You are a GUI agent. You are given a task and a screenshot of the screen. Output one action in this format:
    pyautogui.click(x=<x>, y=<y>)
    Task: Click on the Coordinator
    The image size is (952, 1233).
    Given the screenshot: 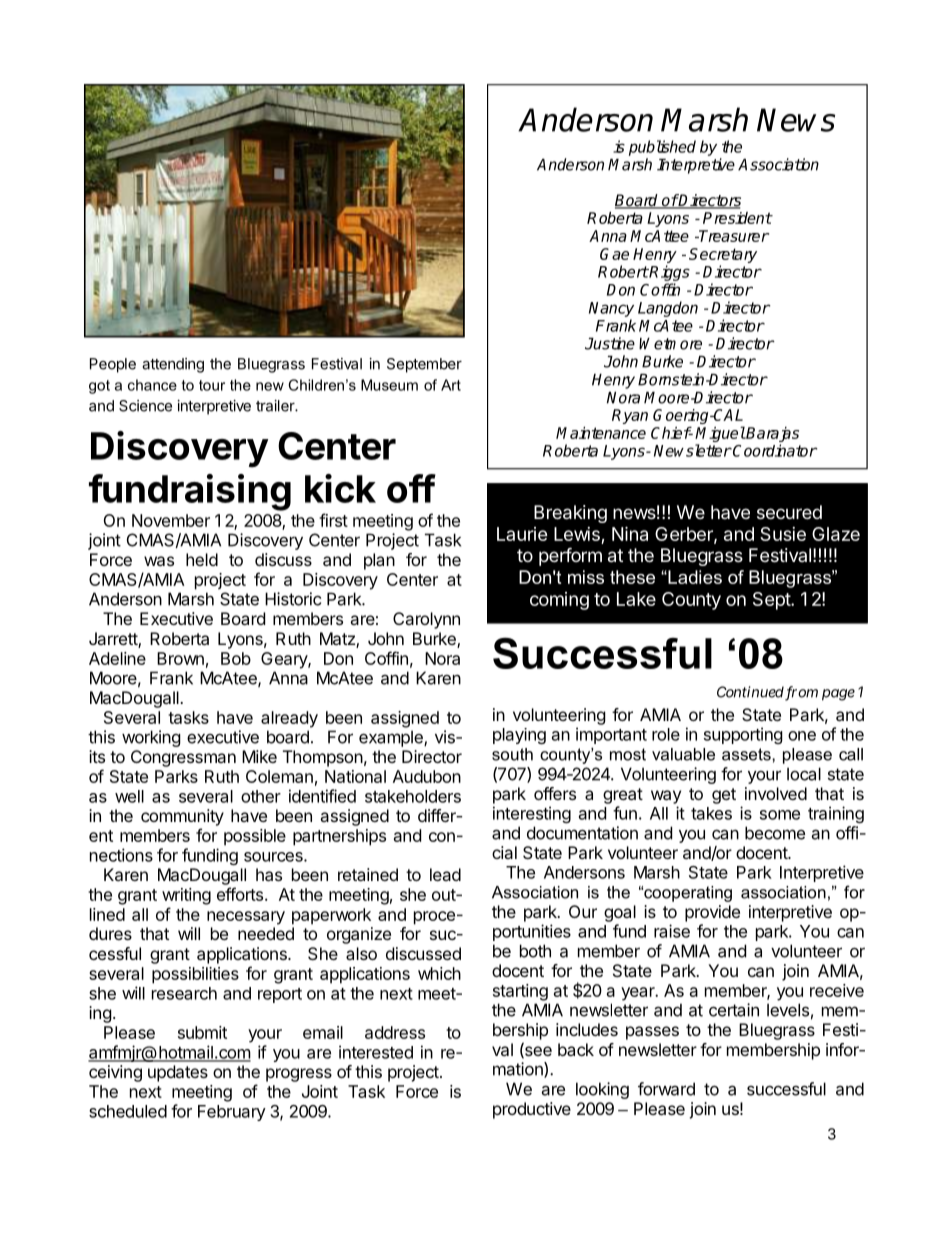 What is the action you would take?
    pyautogui.click(x=774, y=450)
